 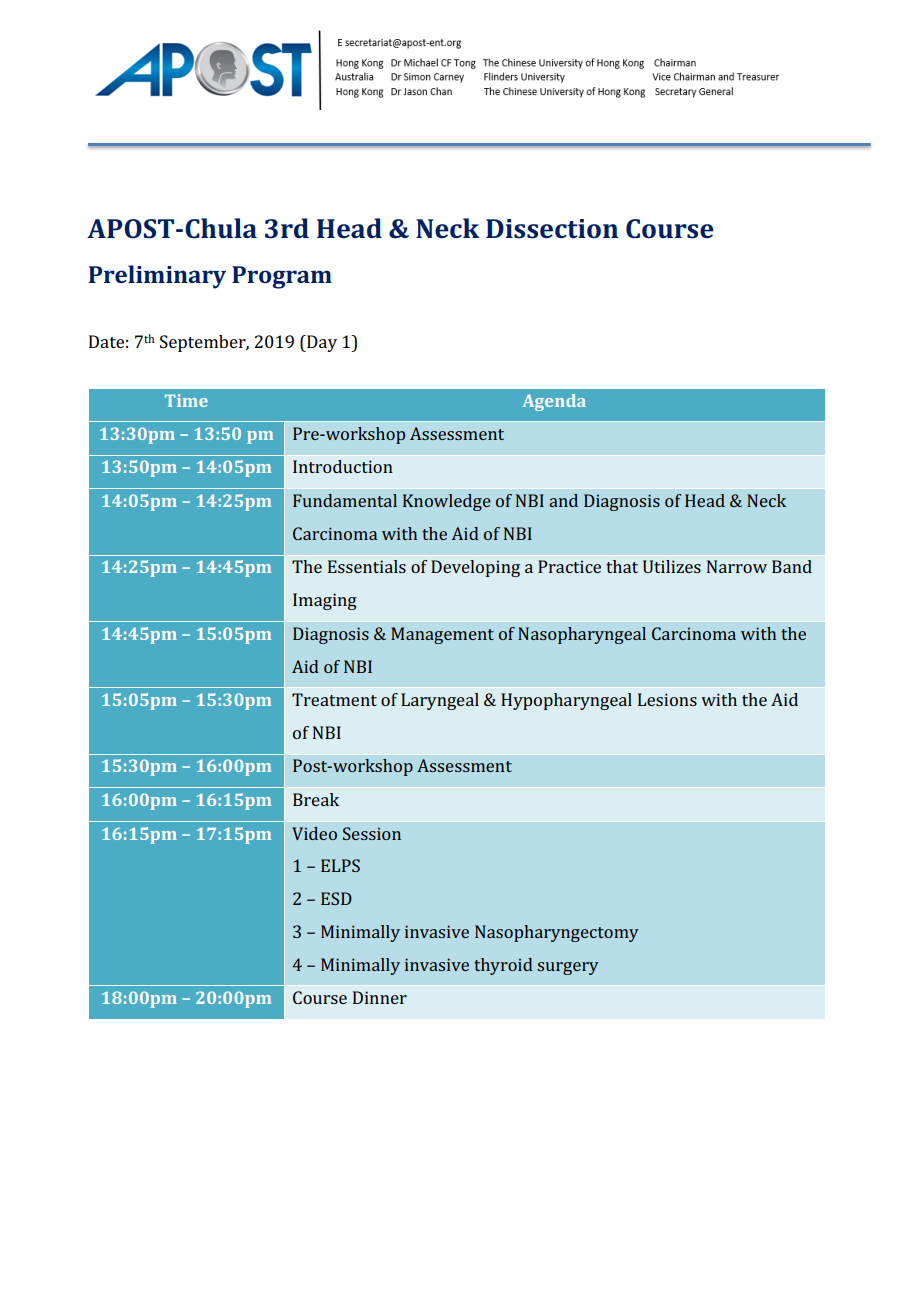 I want to click on Program, so click(x=282, y=277).
